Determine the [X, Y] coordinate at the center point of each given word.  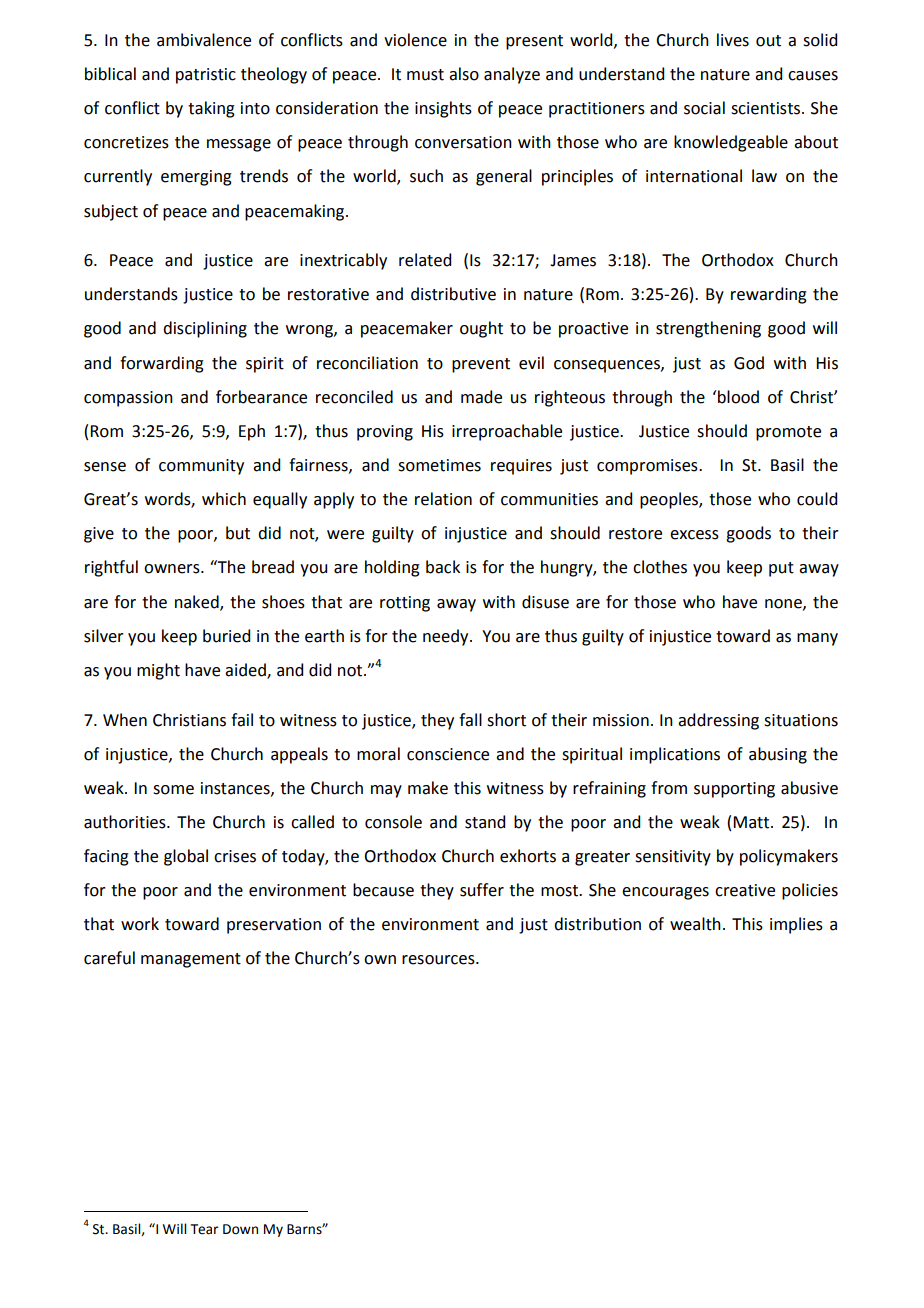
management [191, 960]
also [464, 74]
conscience [448, 754]
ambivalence [204, 40]
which [224, 499]
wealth [695, 924]
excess [694, 535]
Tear [204, 1229]
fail [242, 720]
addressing [718, 721]
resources [439, 960]
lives [733, 40]
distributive [453, 294]
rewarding [769, 295]
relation [443, 499]
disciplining [205, 329]
